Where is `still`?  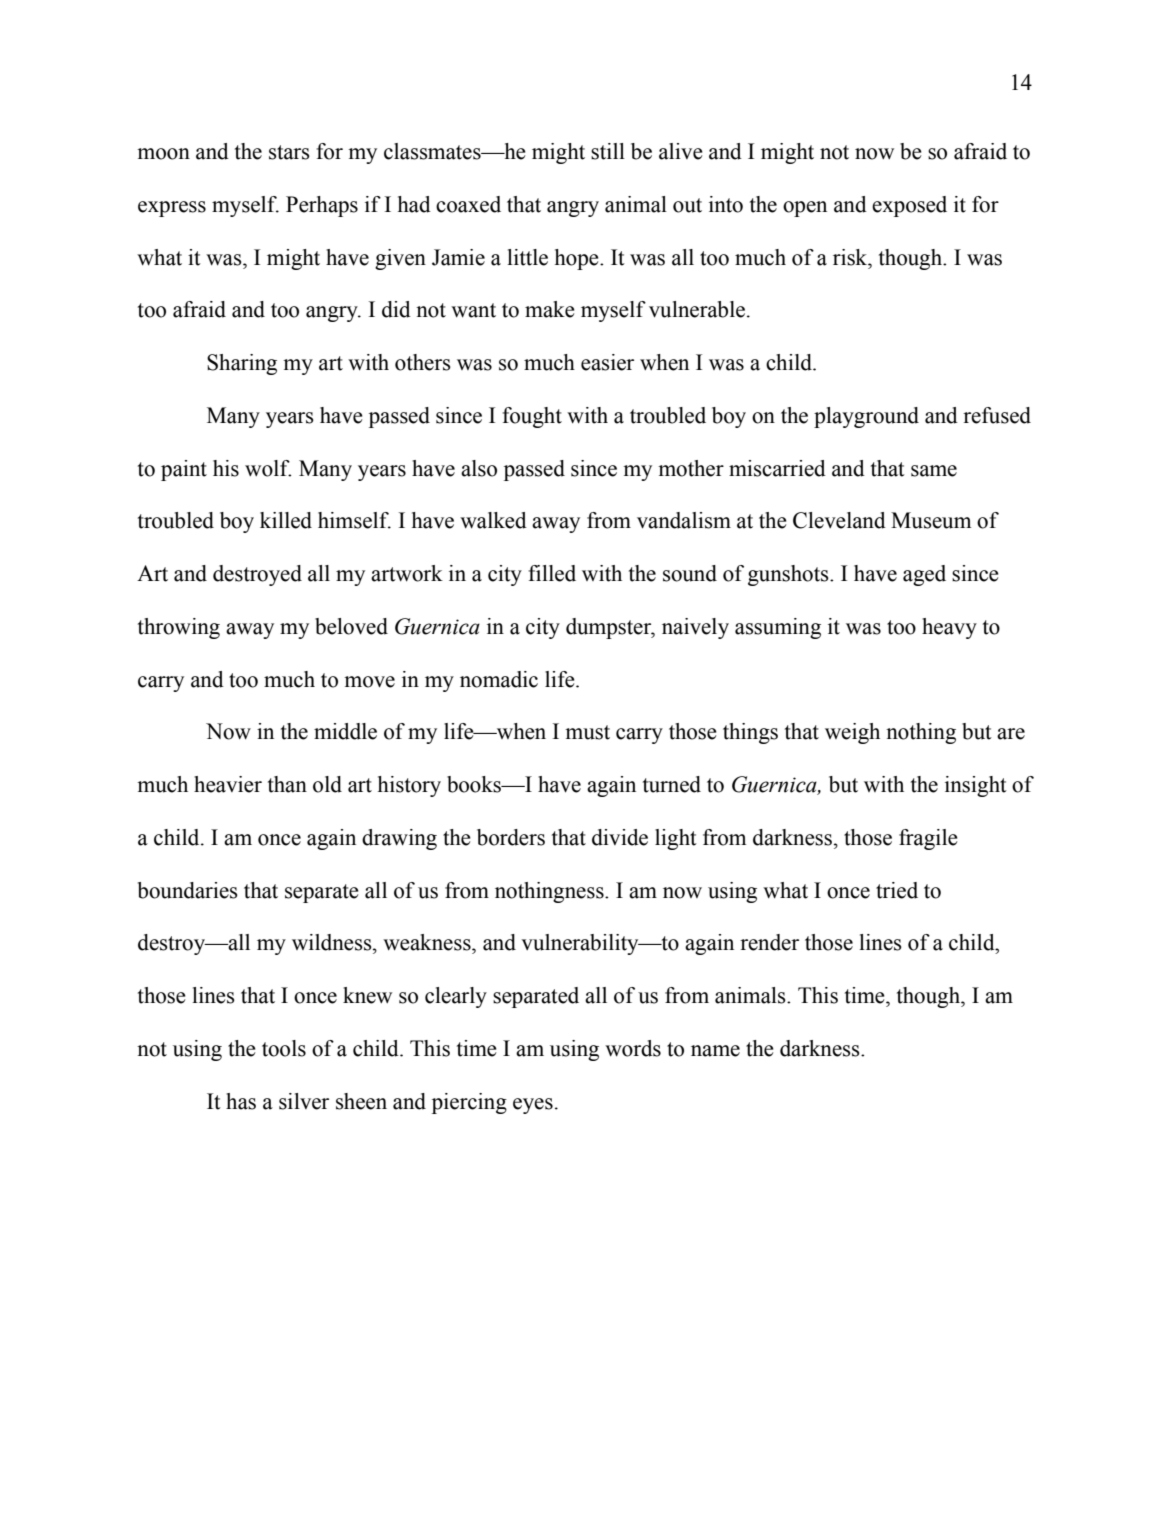
still is located at coordinates (608, 151).
